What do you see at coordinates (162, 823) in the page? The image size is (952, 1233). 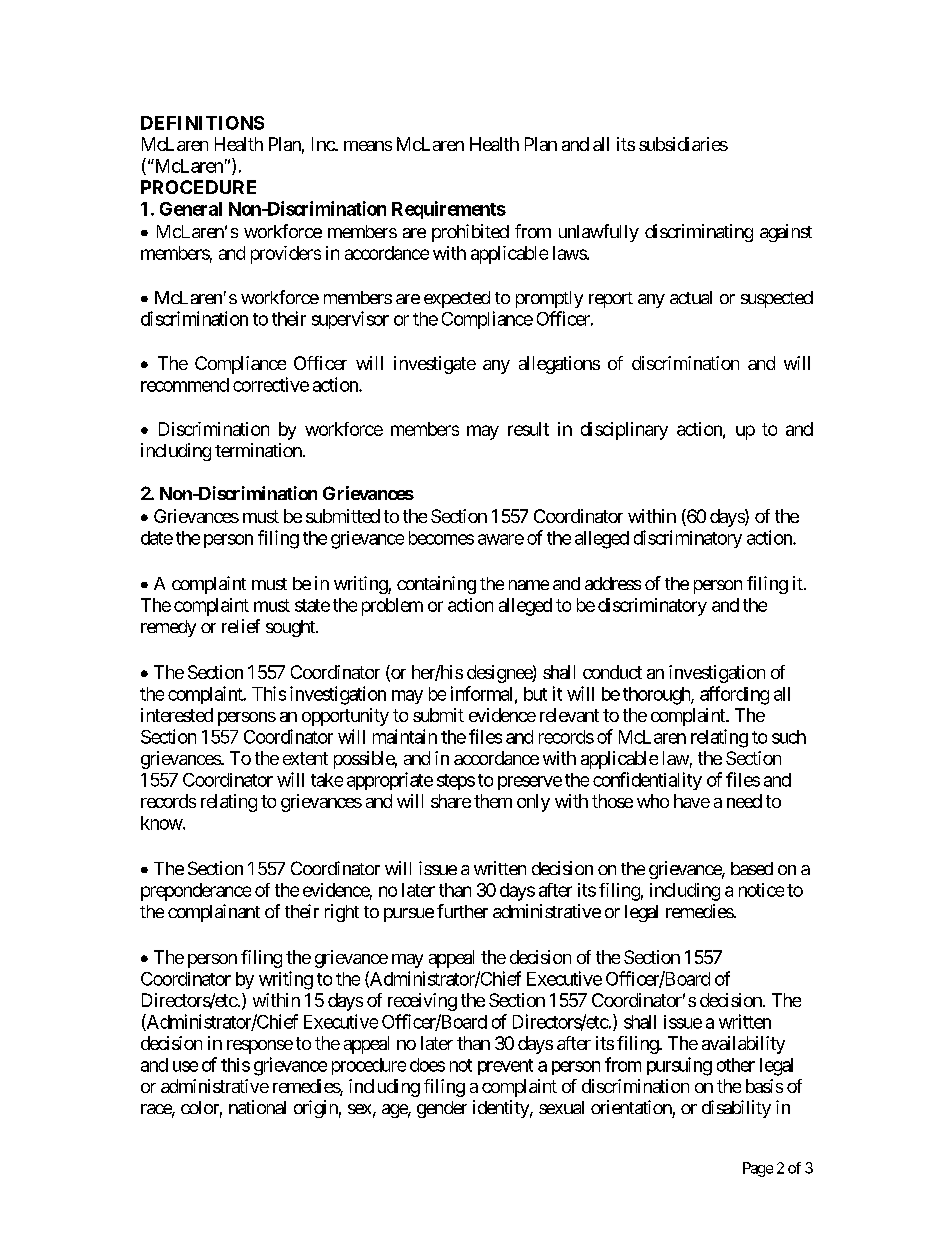 I see `know` at bounding box center [162, 823].
